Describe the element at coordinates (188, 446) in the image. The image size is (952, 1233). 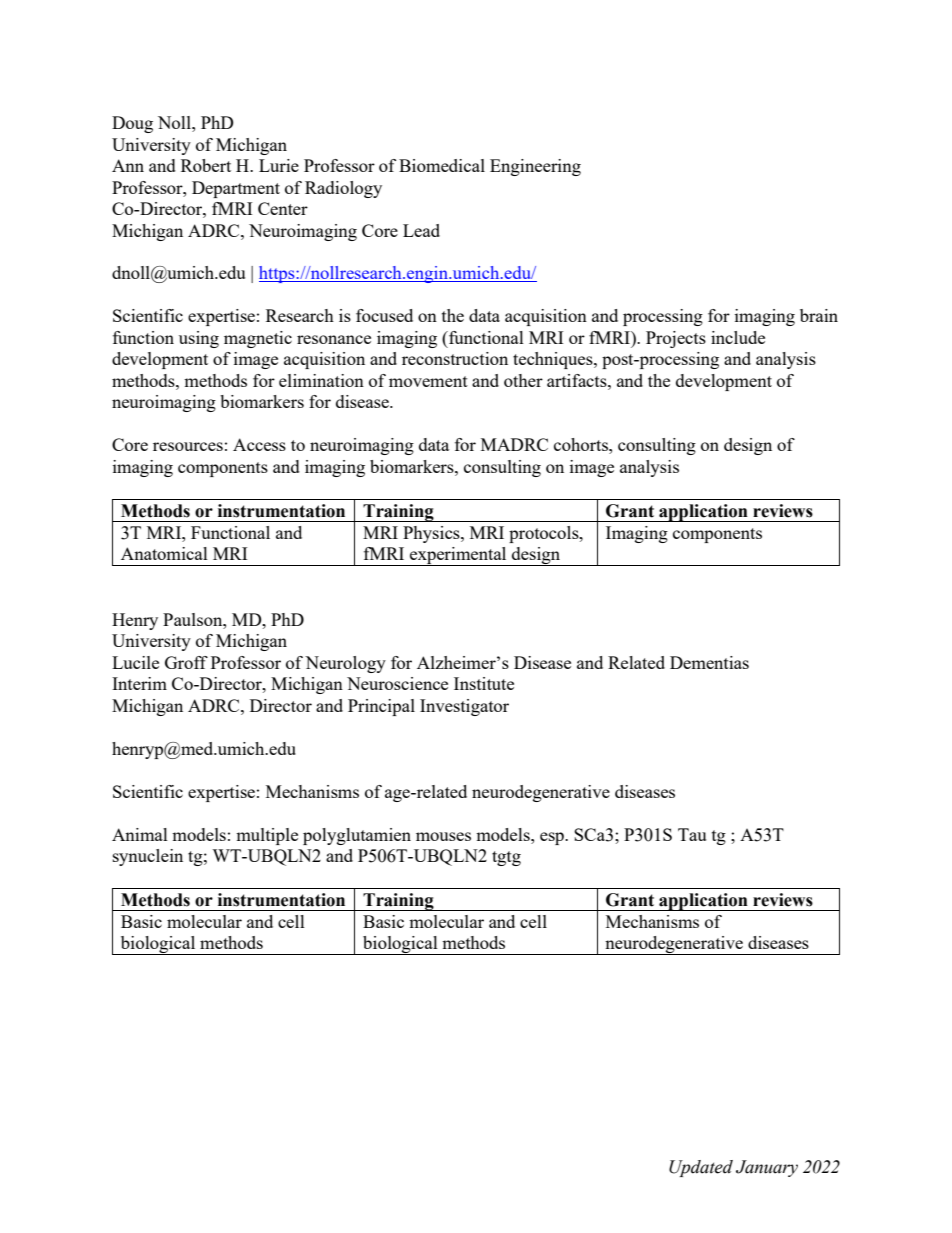
I see `resources` at that location.
